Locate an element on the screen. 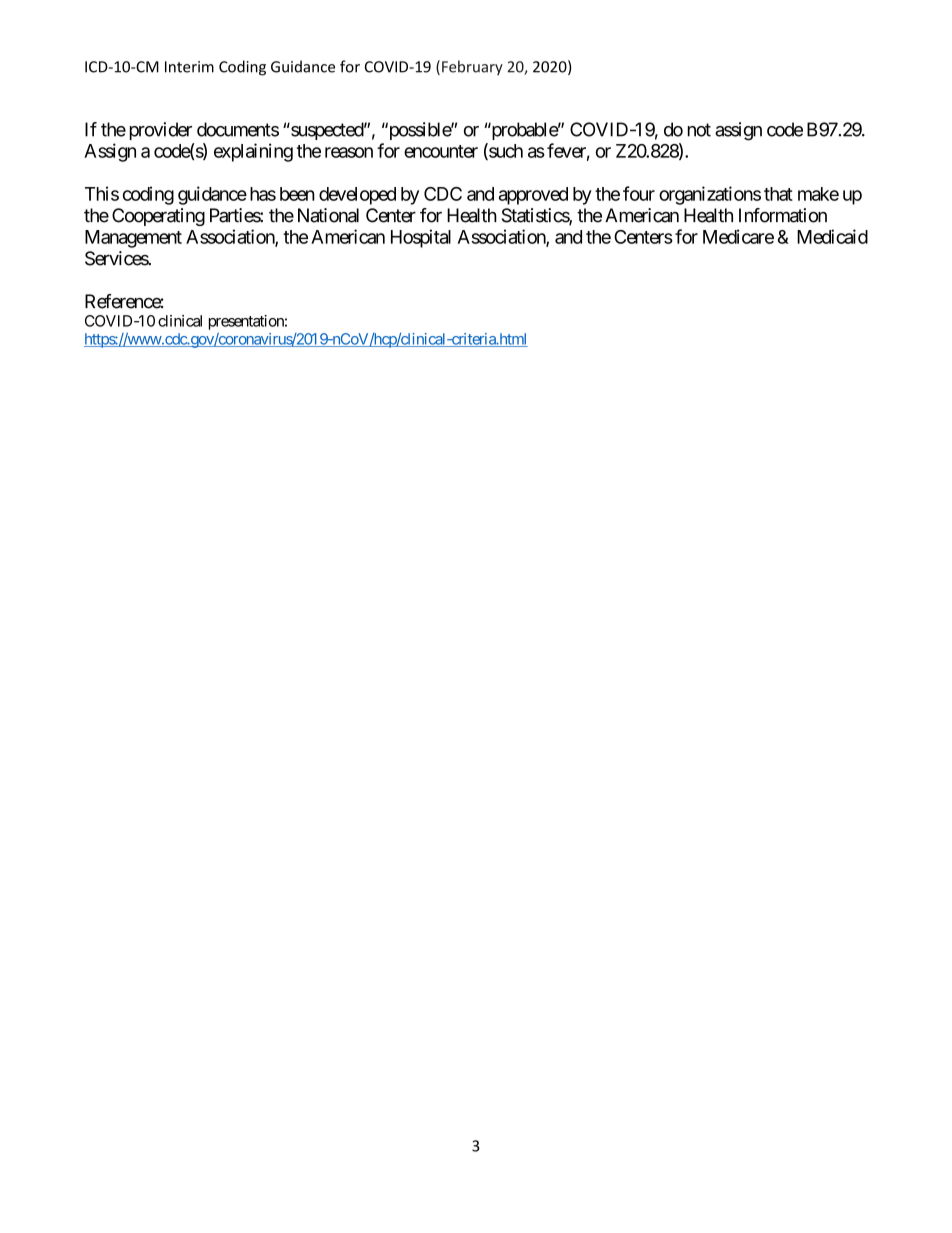  Interim is located at coordinates (189, 67).
